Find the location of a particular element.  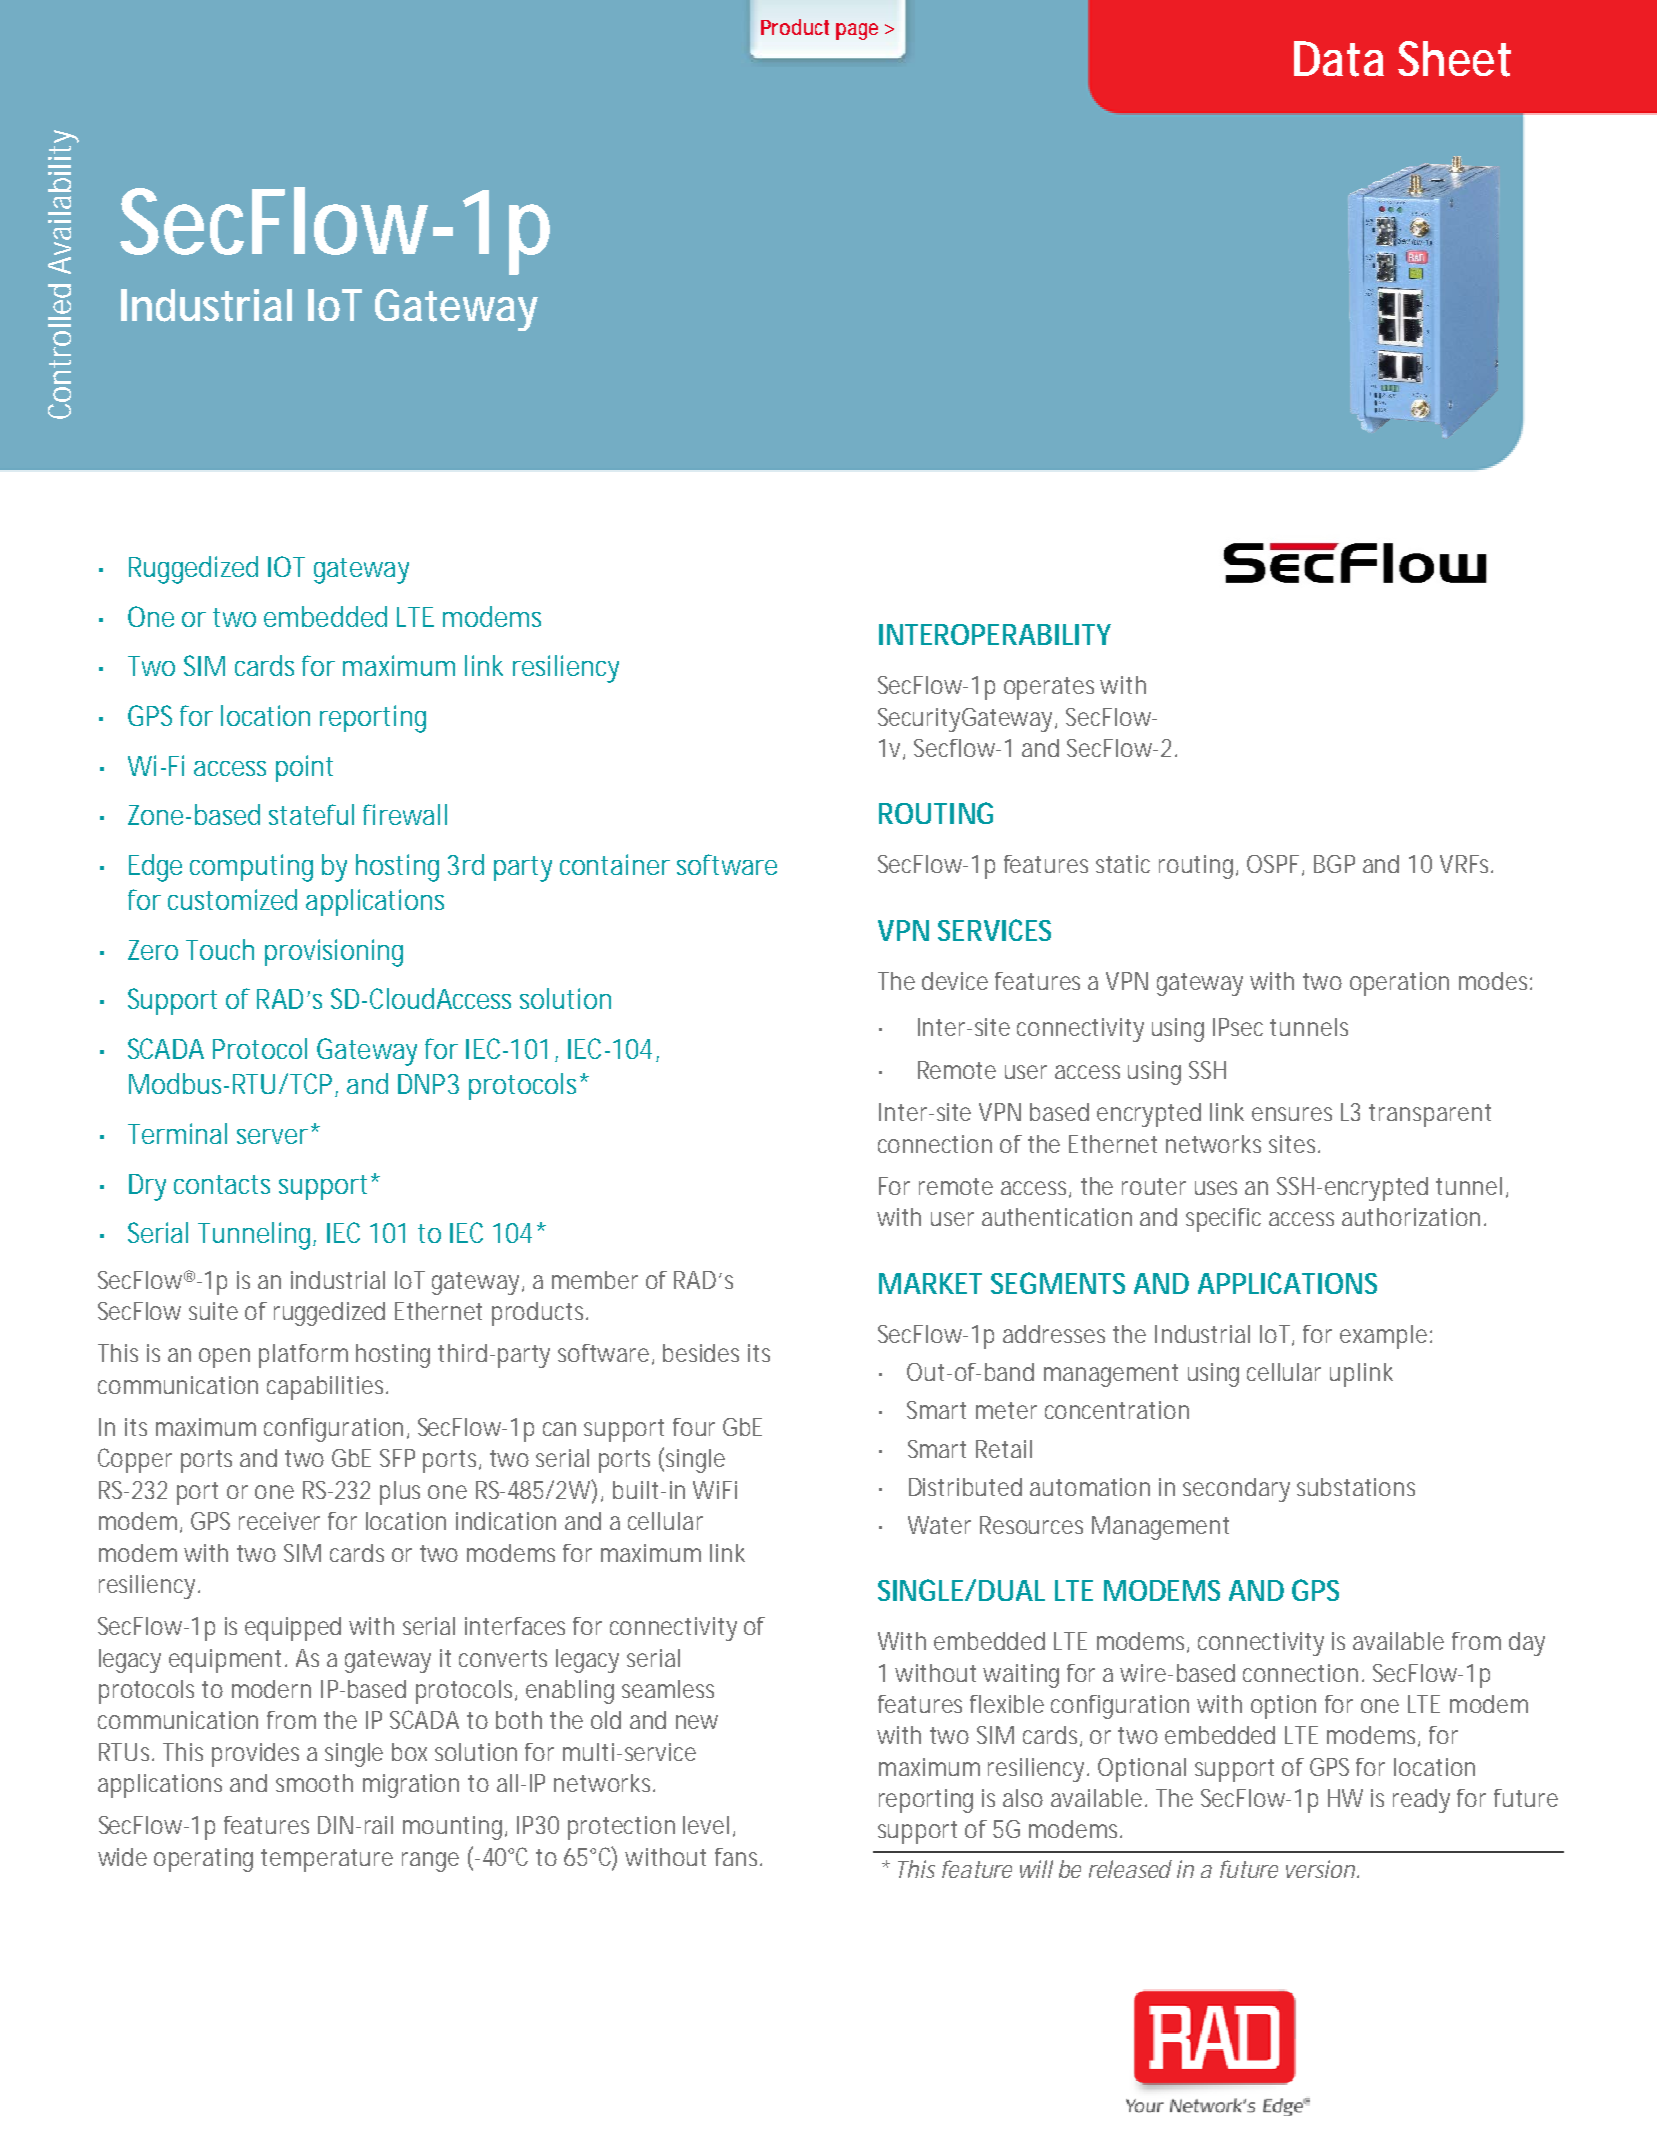

ready is located at coordinates (1421, 1801).
